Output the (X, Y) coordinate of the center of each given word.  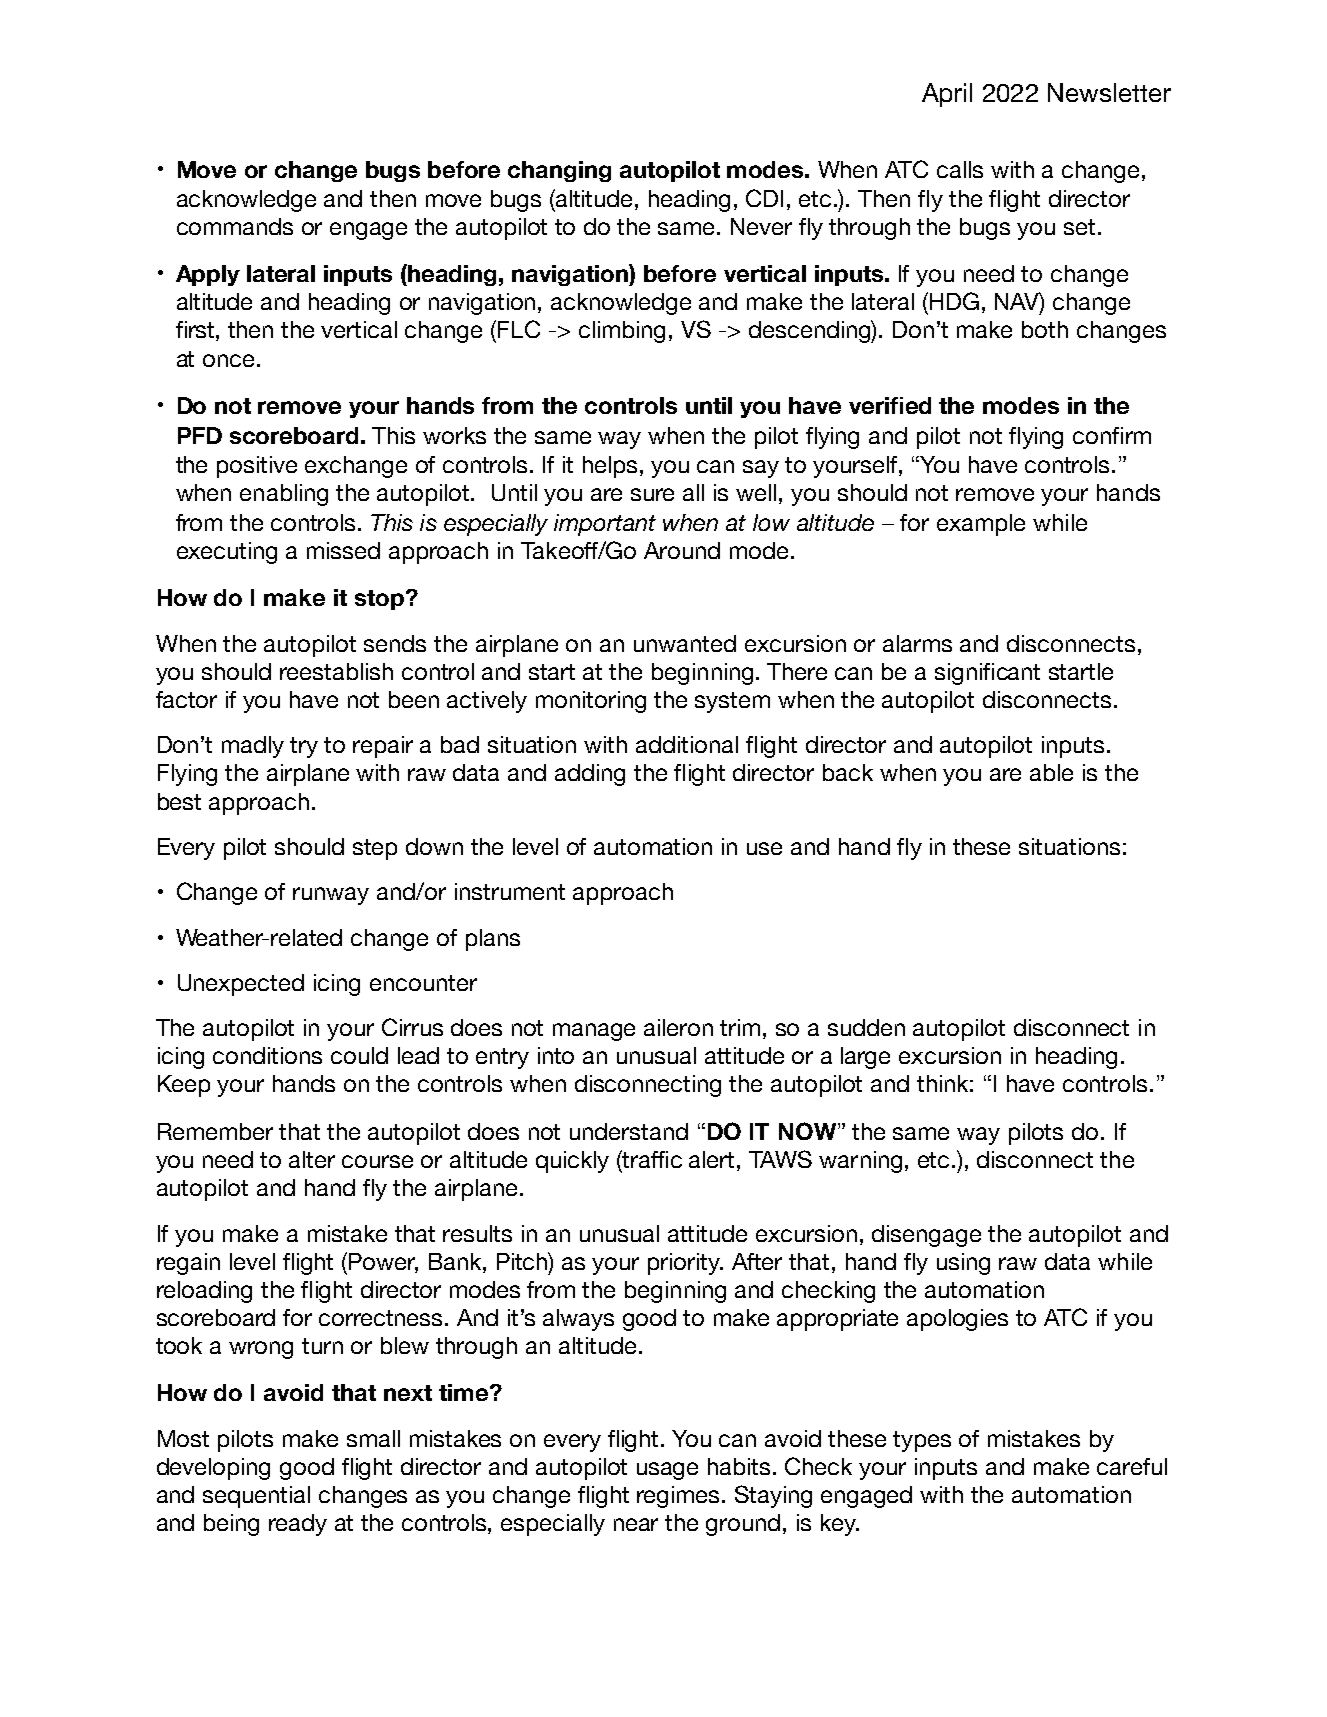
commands (235, 226)
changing (559, 171)
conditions (267, 1055)
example (981, 525)
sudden (866, 1027)
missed (343, 550)
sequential (256, 1497)
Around (682, 550)
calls (960, 169)
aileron (678, 1027)
